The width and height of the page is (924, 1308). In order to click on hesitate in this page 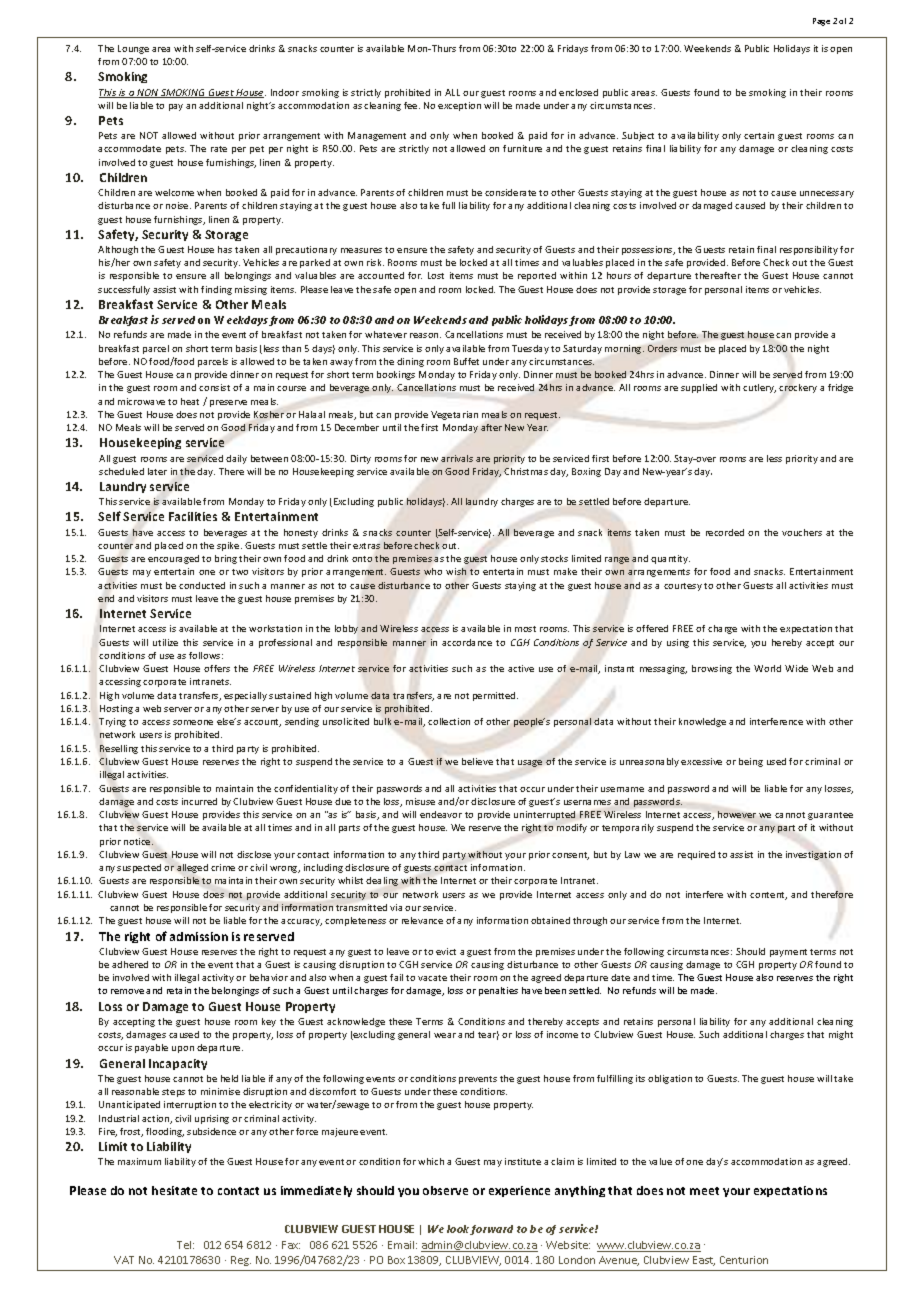, I will do `click(174, 1190)`.
